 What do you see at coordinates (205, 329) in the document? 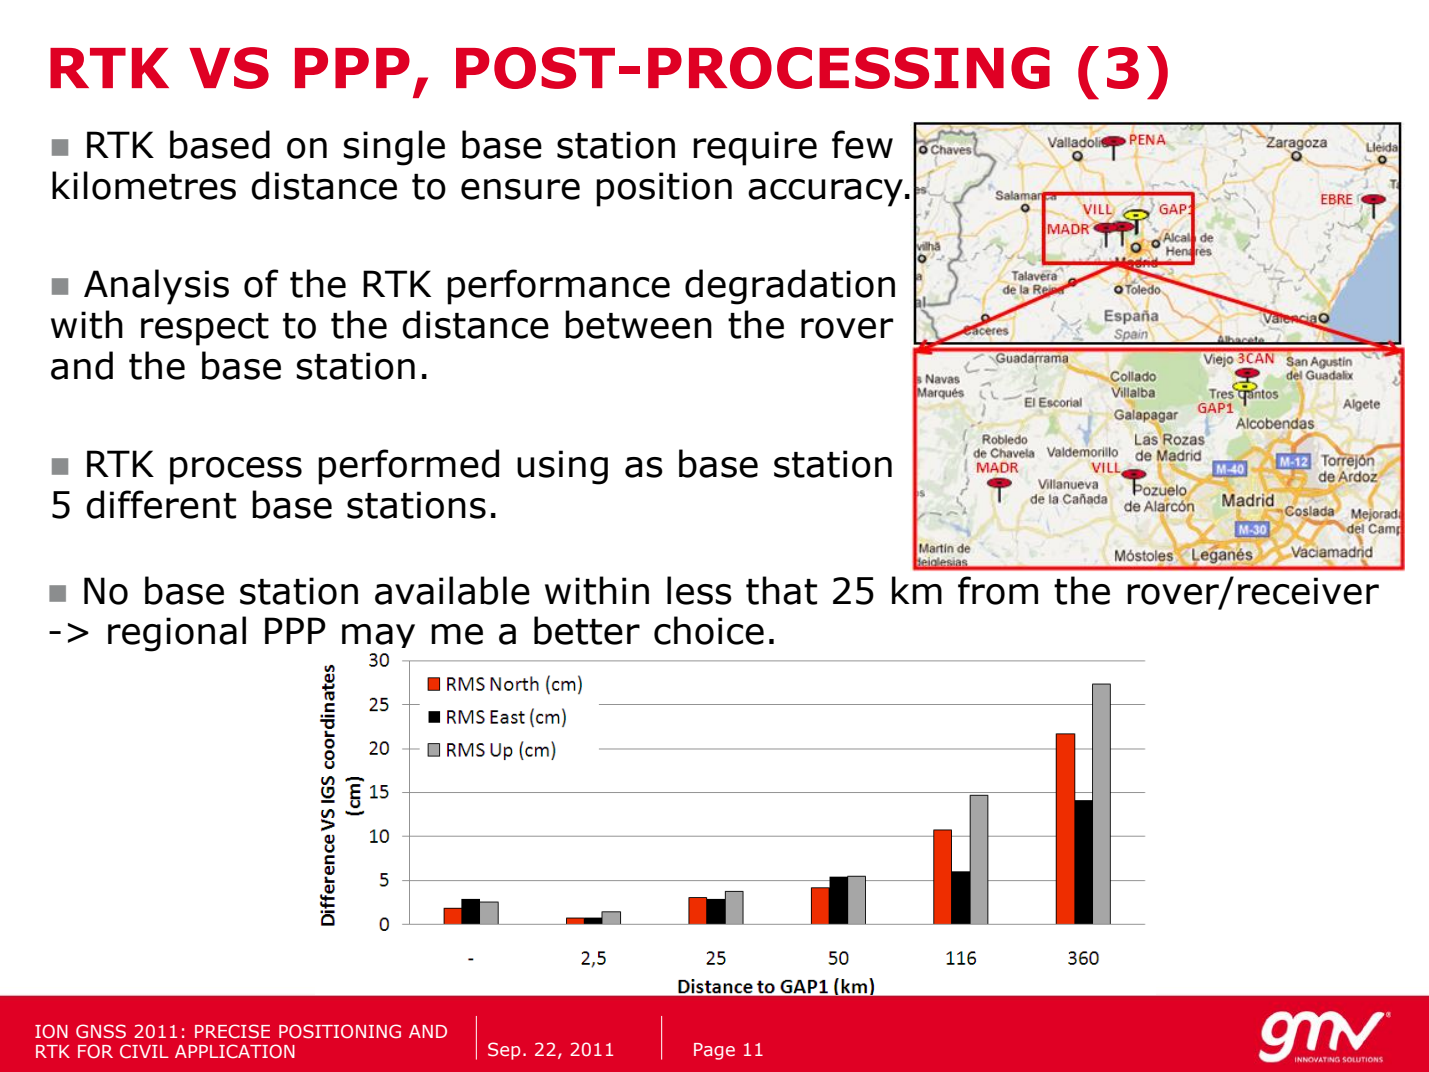
I see `respect` at bounding box center [205, 329].
